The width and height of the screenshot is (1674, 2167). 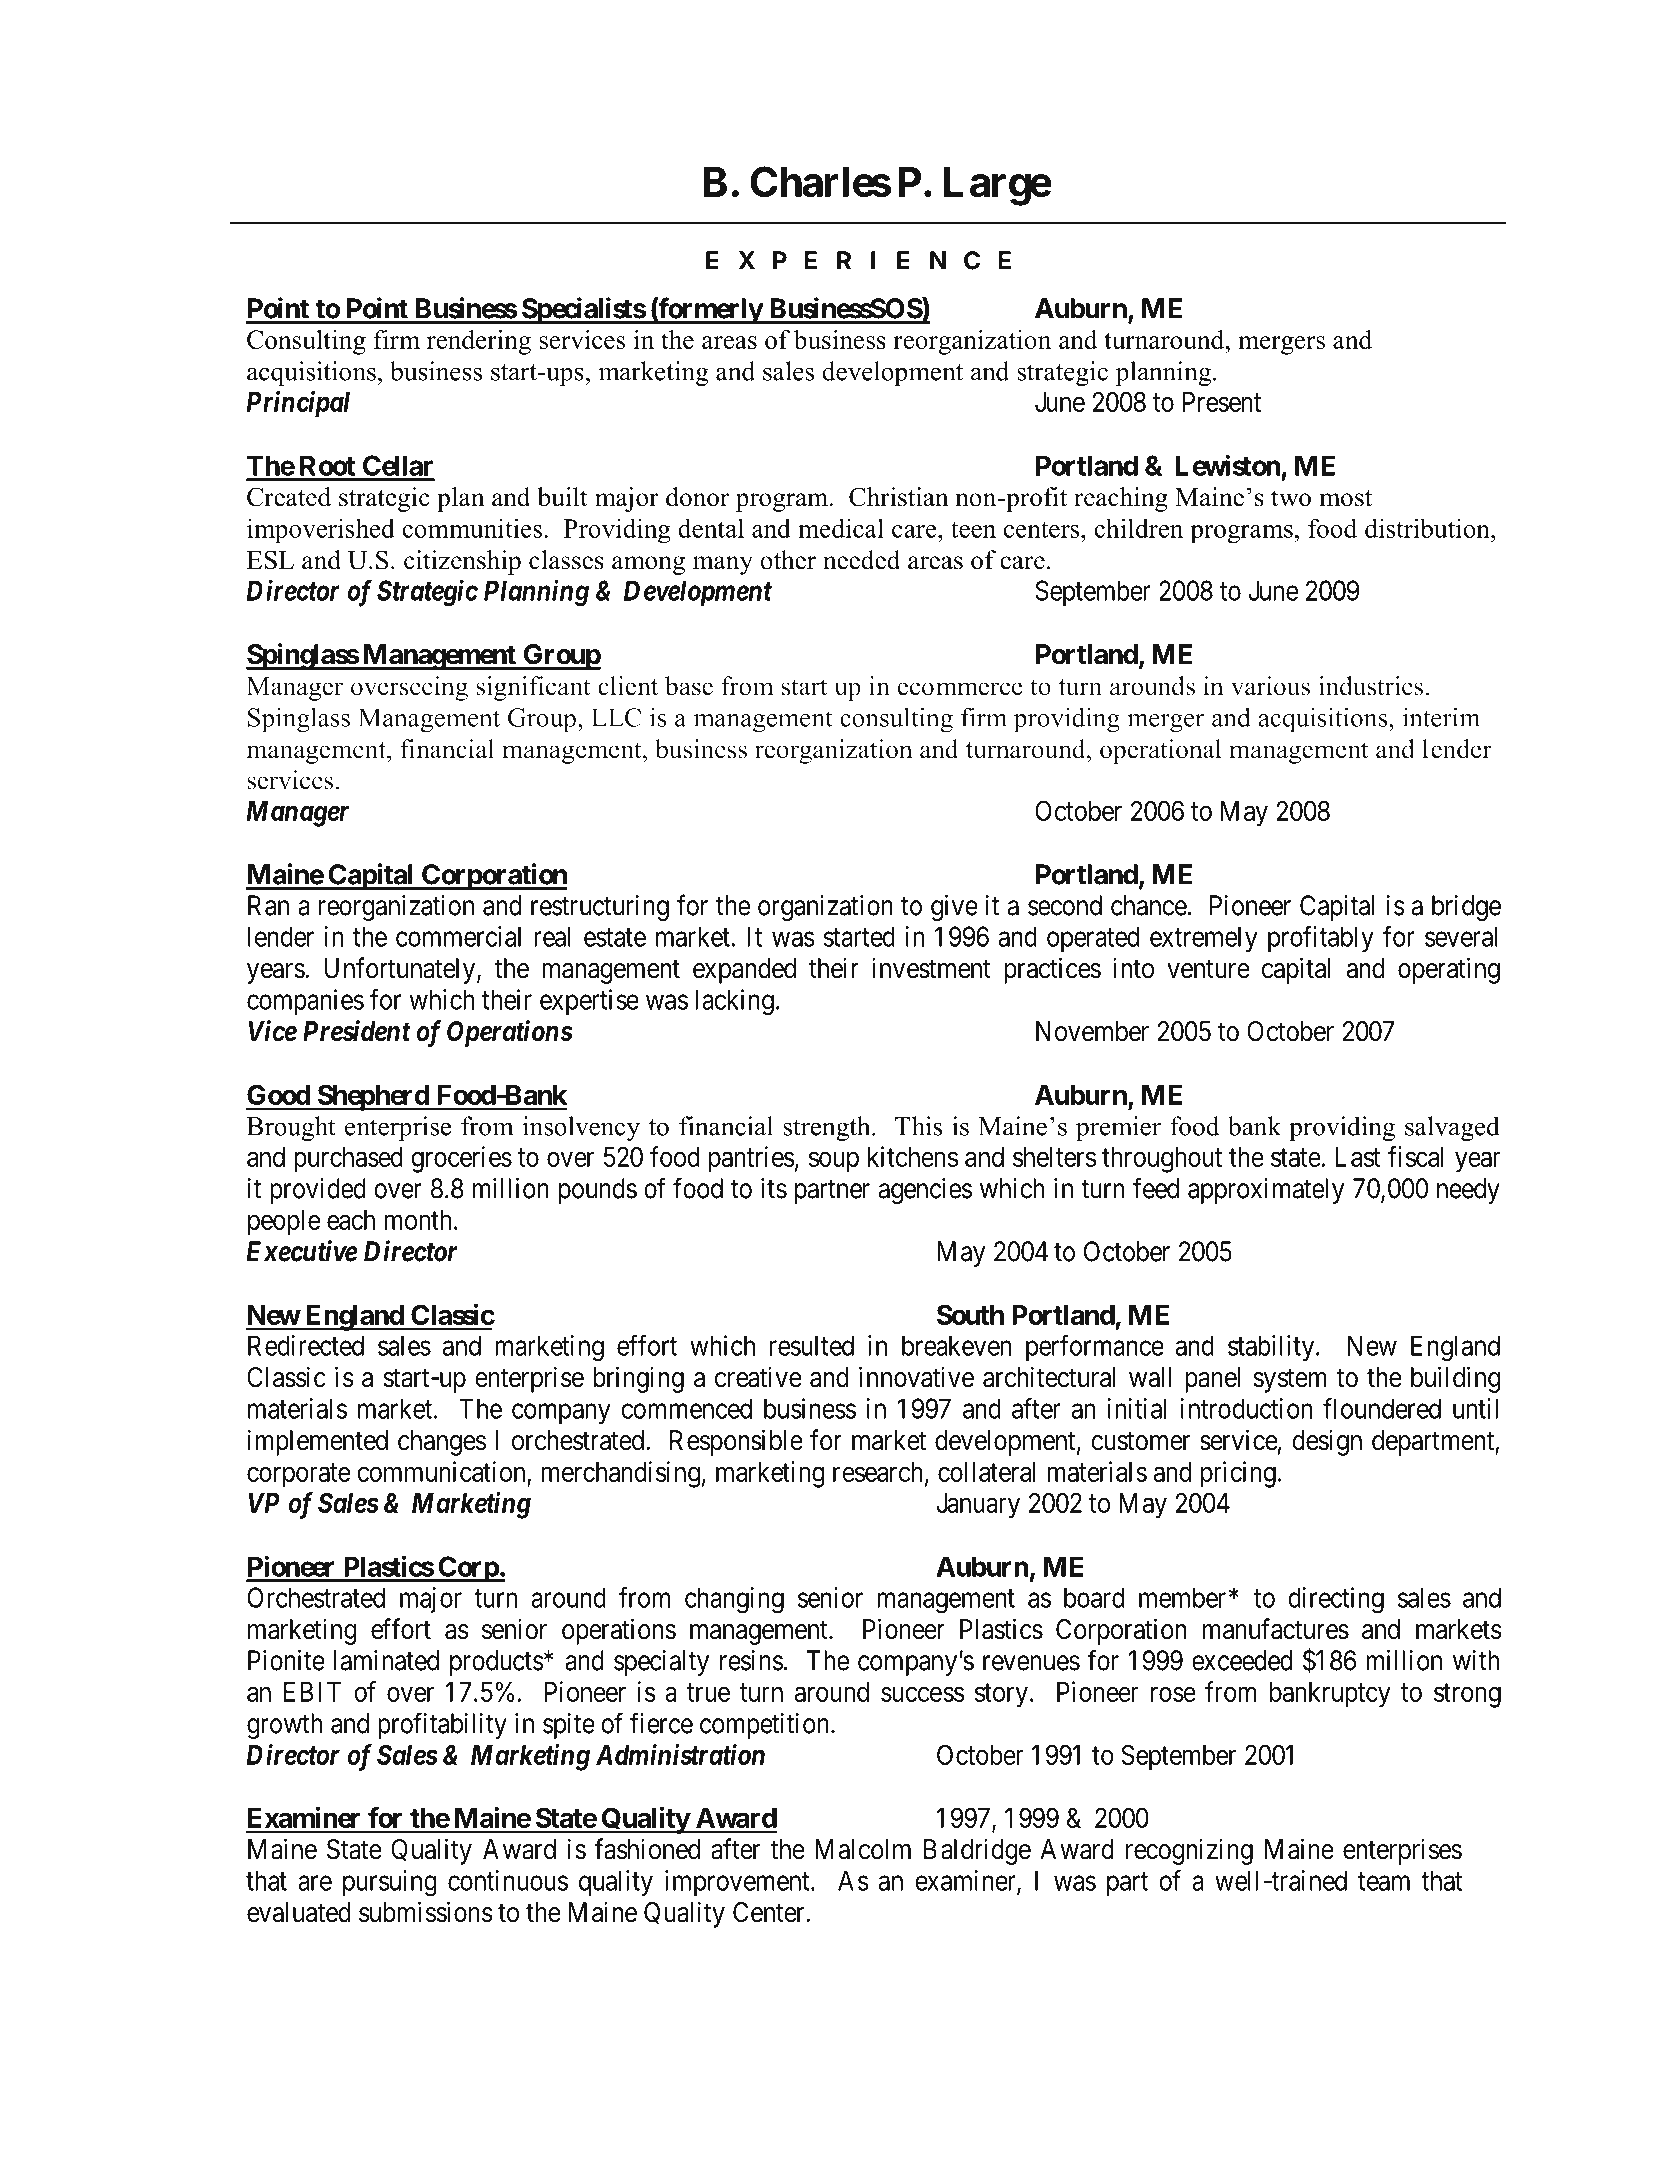 I want to click on bridge, so click(x=1466, y=908).
